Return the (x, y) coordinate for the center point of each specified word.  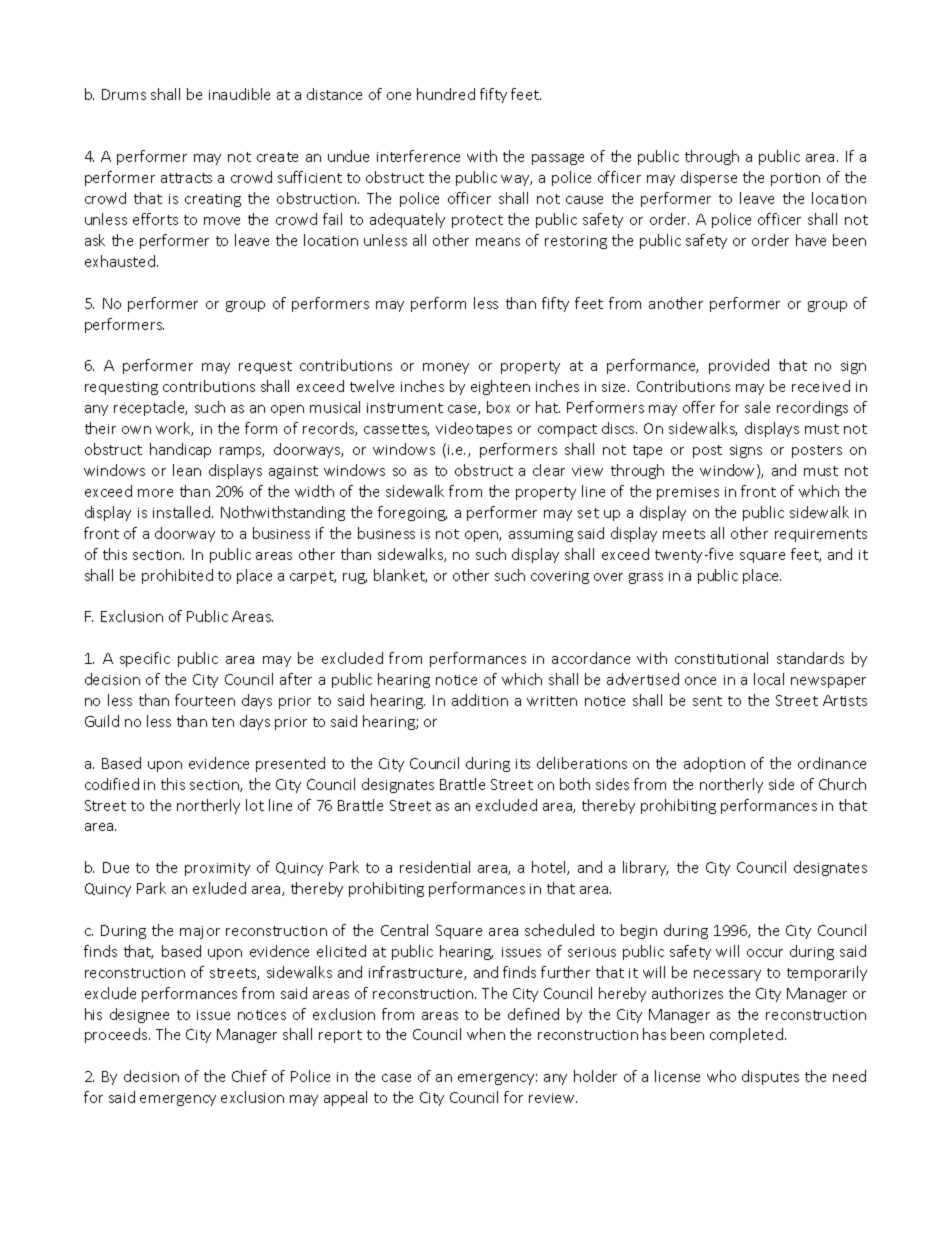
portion (795, 179)
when (486, 1034)
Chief (249, 1076)
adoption (714, 764)
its (523, 764)
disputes (770, 1077)
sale (757, 407)
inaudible (239, 94)
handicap (180, 450)
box (498, 407)
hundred (446, 94)
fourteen (205, 700)
